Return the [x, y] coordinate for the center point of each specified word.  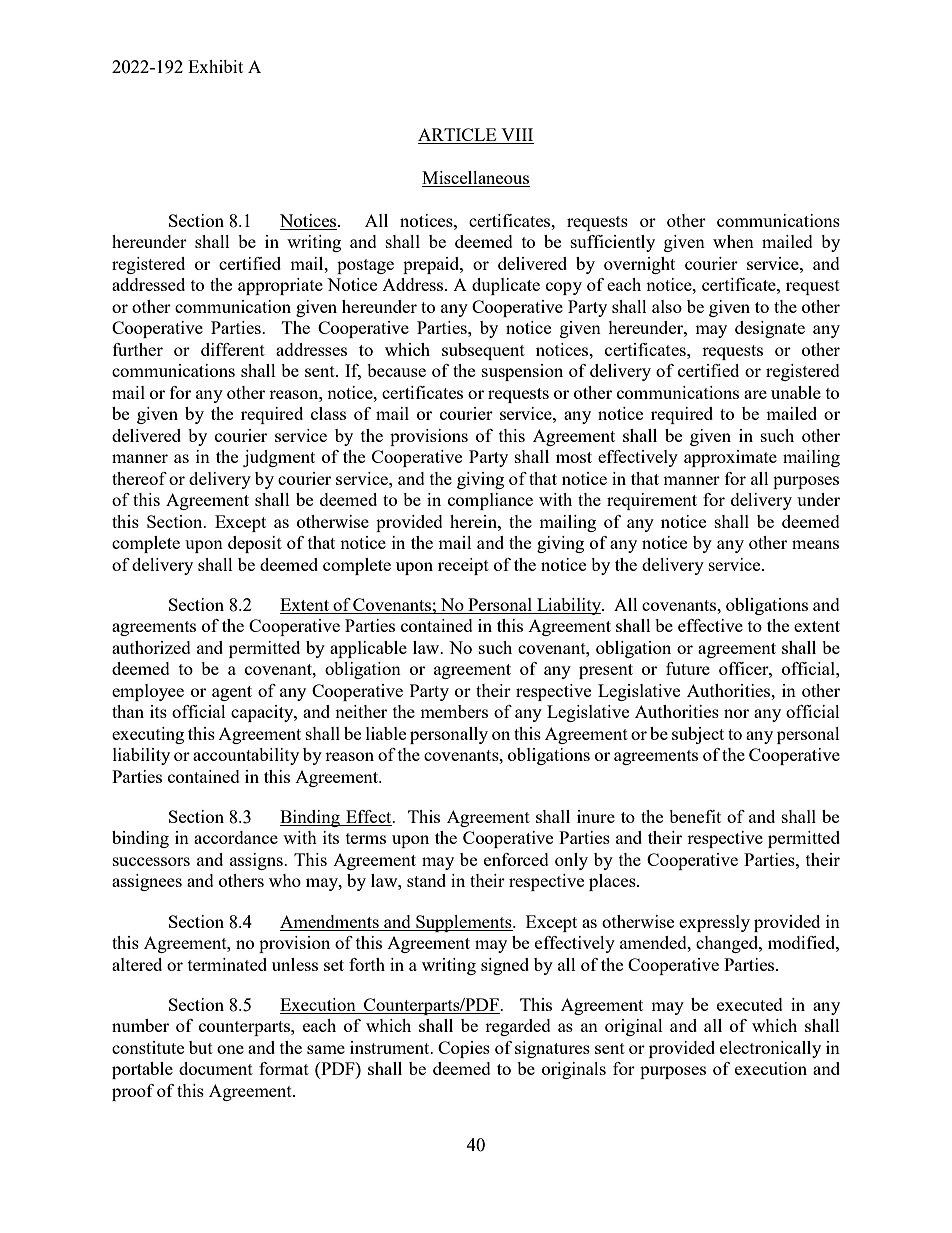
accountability [246, 756]
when [733, 241]
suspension [522, 372]
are [755, 394]
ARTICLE [458, 136]
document [216, 1068]
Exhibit [215, 66]
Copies [464, 1049]
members [454, 711]
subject [698, 735]
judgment [279, 458]
